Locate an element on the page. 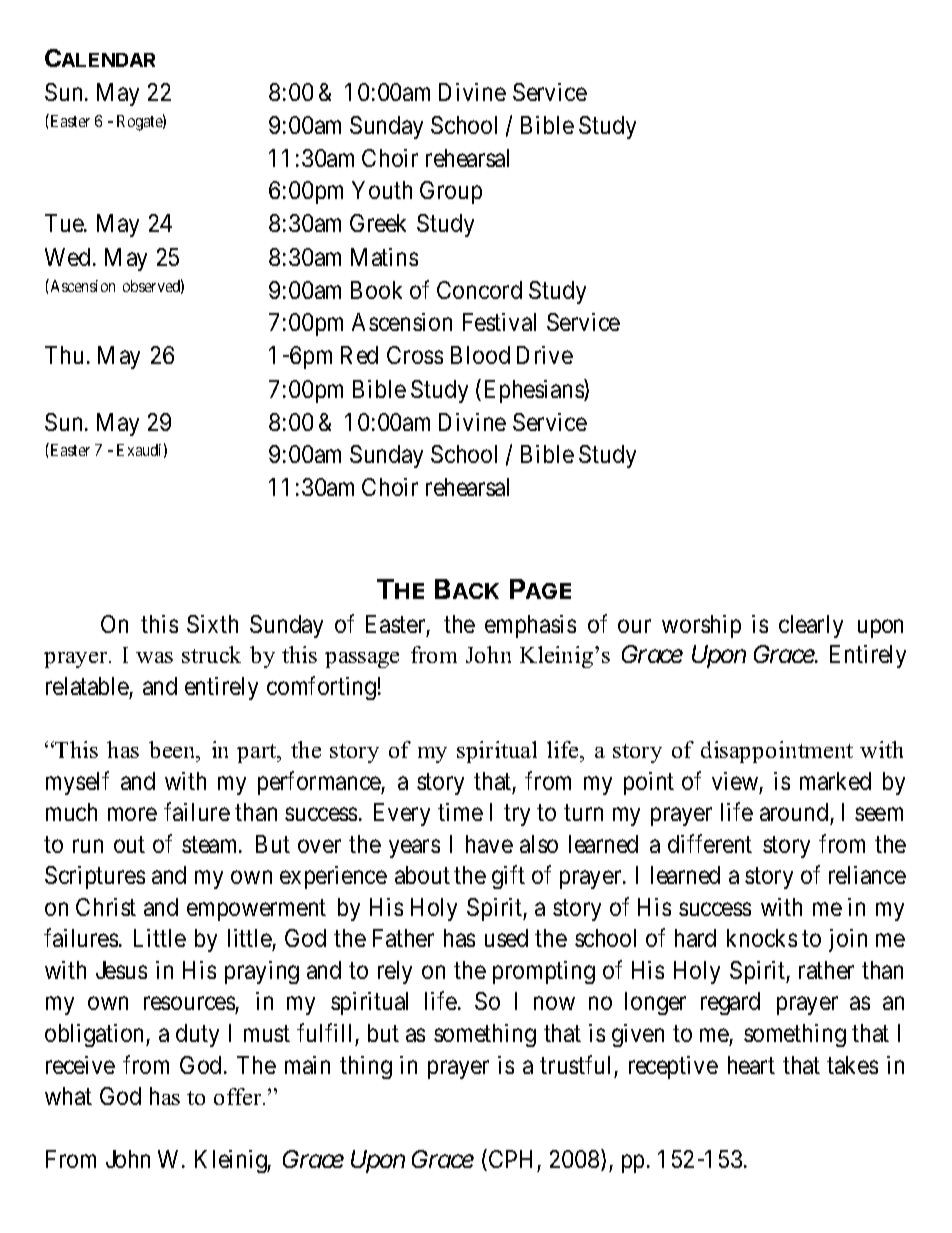 The width and height of the document is (952, 1233). Tue is located at coordinates (65, 223).
